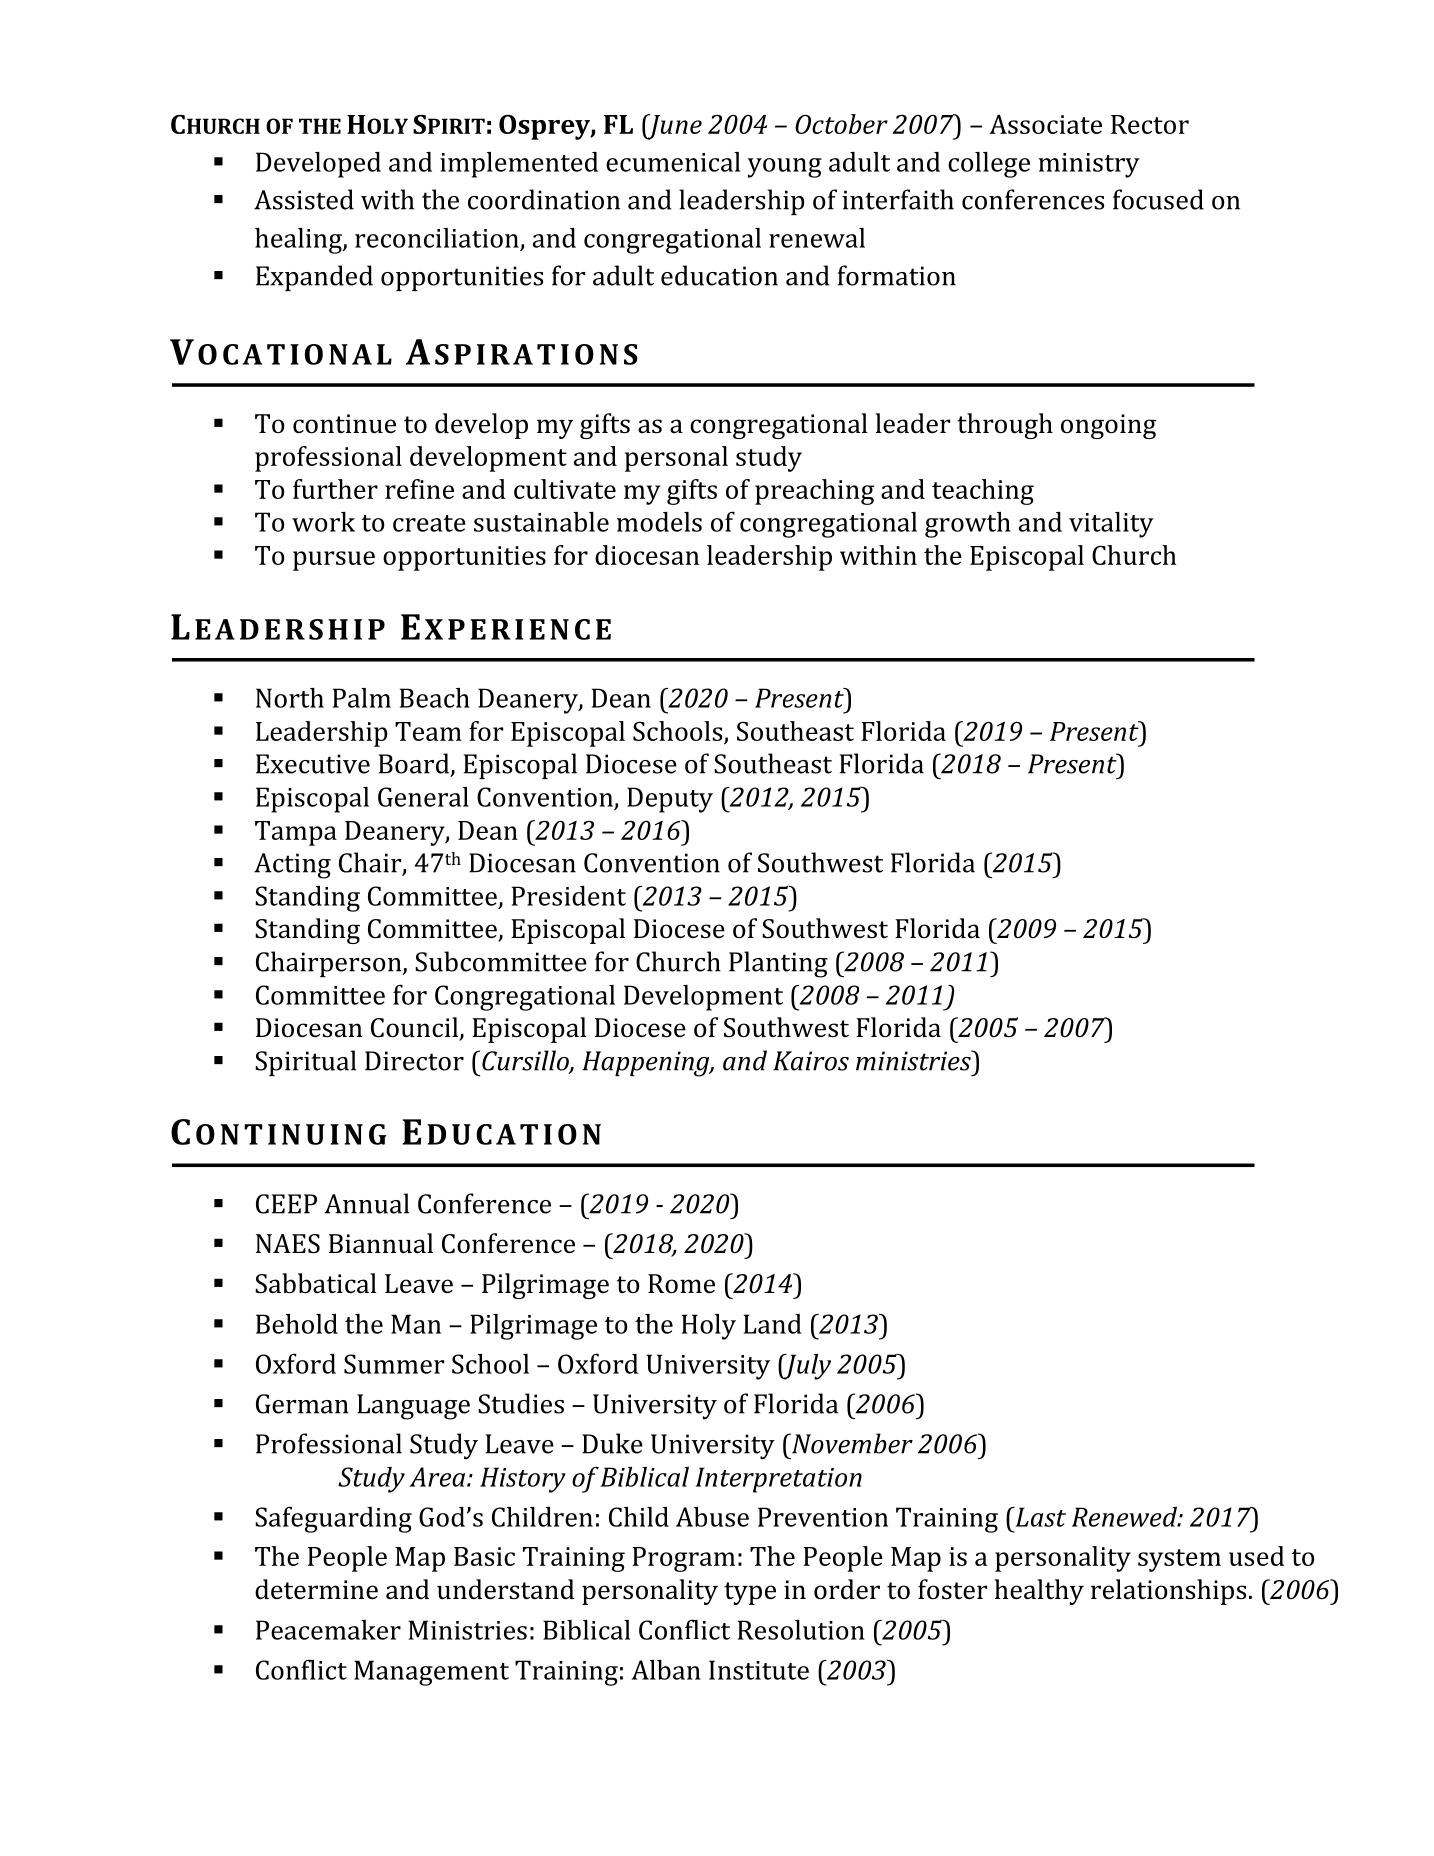  Describe the element at coordinates (431, 1673) in the screenshot. I see `Management` at that location.
